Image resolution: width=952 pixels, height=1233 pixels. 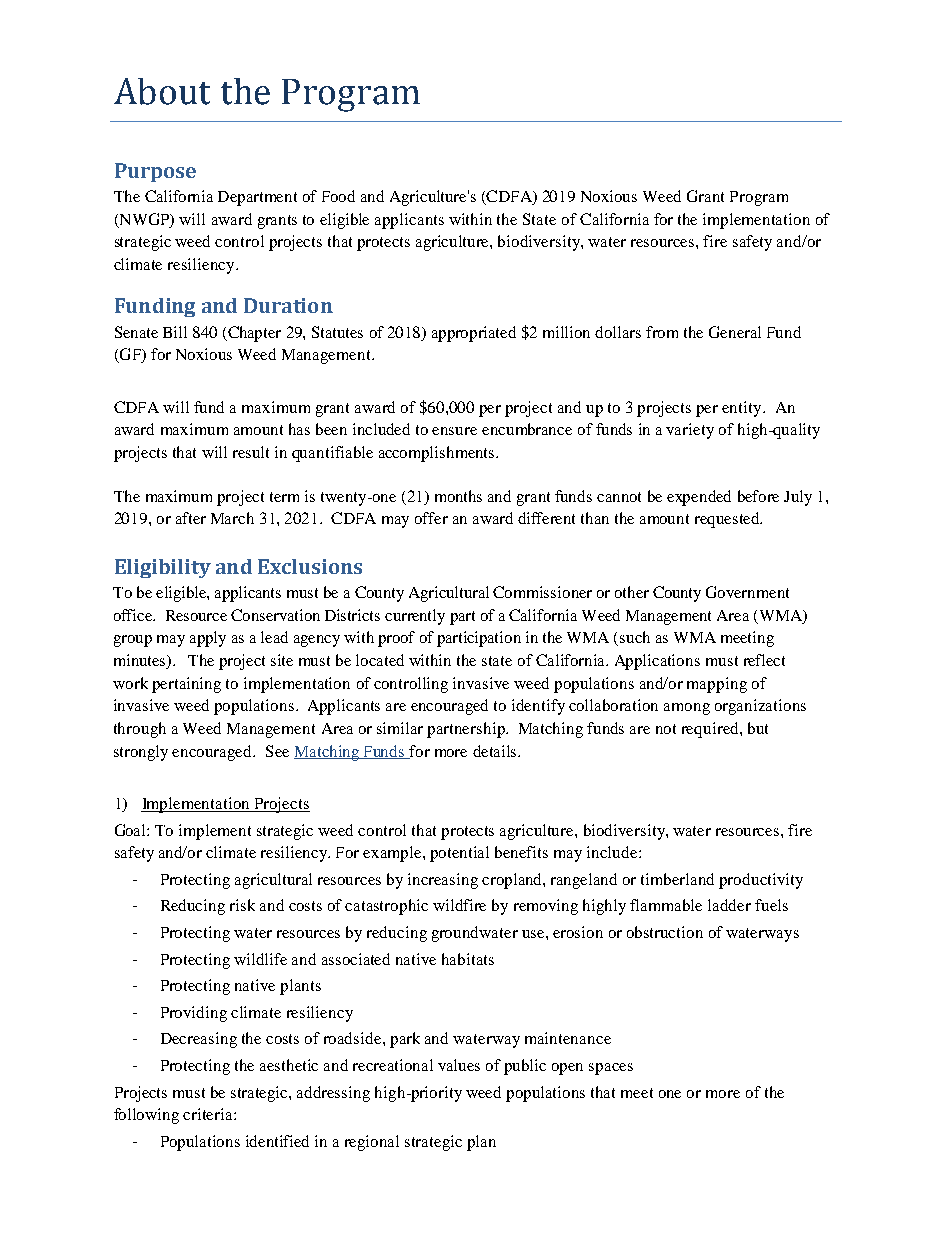 What do you see at coordinates (209, 1114) in the screenshot?
I see `criteria` at bounding box center [209, 1114].
